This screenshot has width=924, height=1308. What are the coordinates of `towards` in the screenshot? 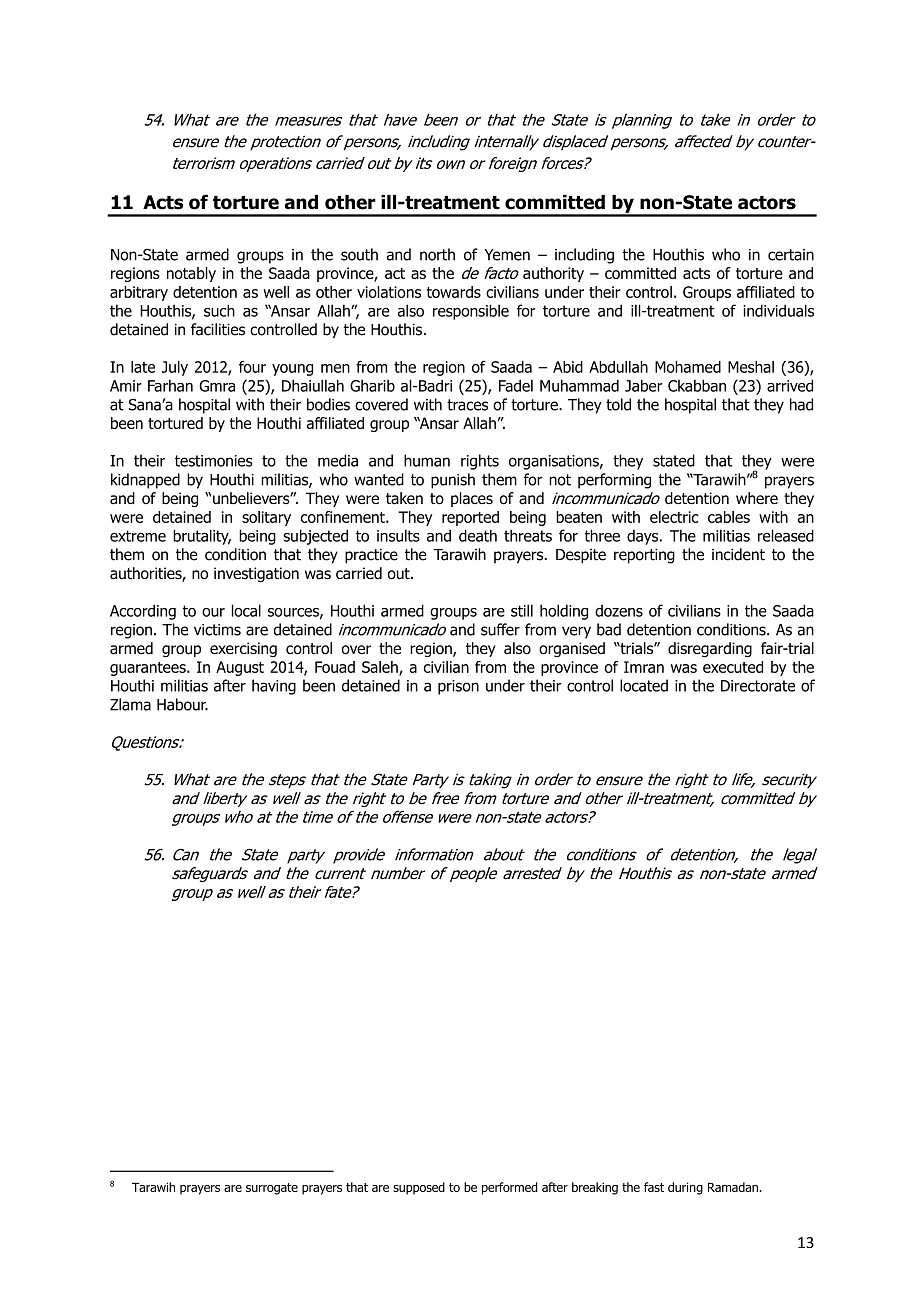 It's located at (454, 292).
